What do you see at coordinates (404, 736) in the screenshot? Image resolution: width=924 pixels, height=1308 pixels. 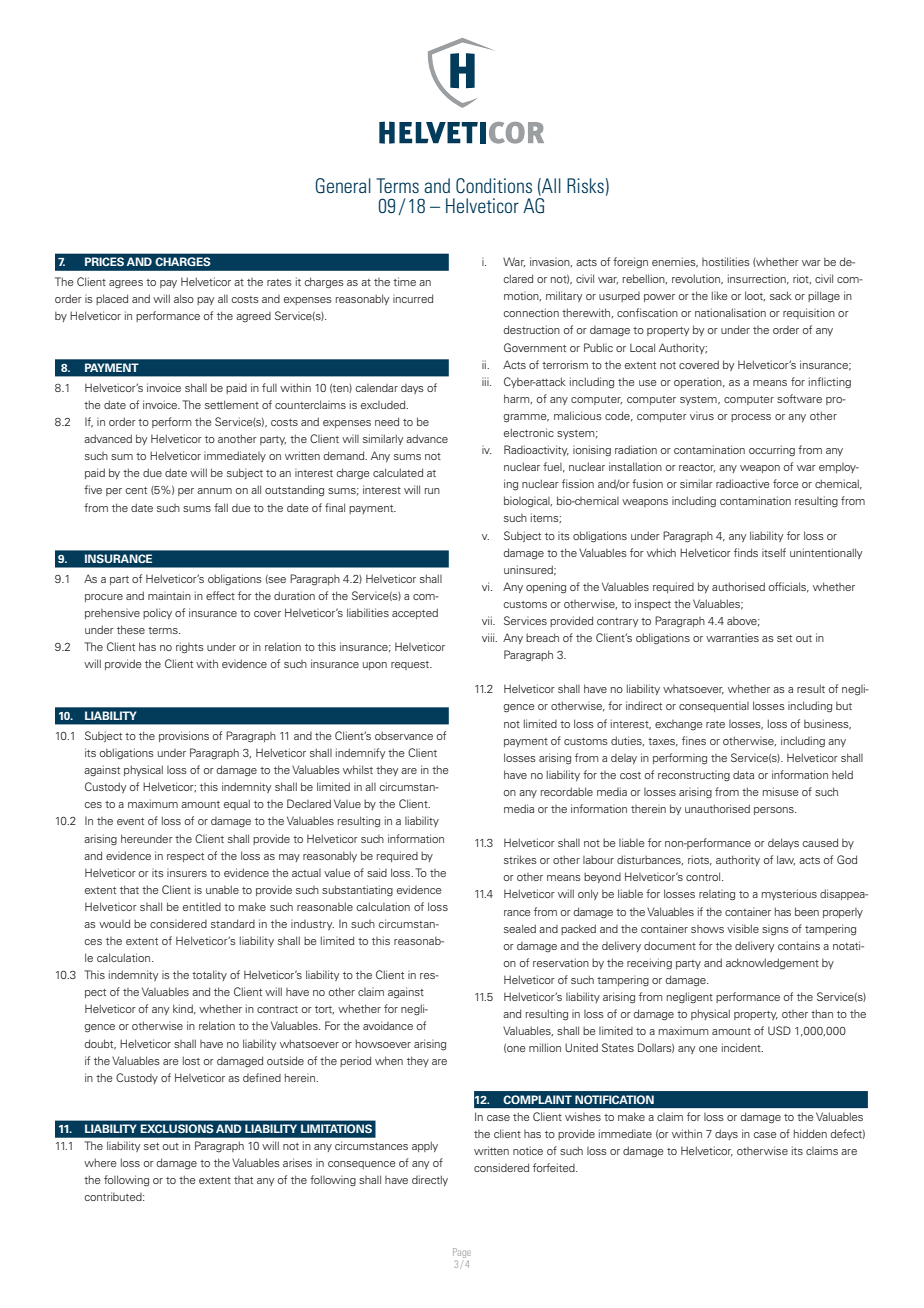 I see `observance` at bounding box center [404, 736].
